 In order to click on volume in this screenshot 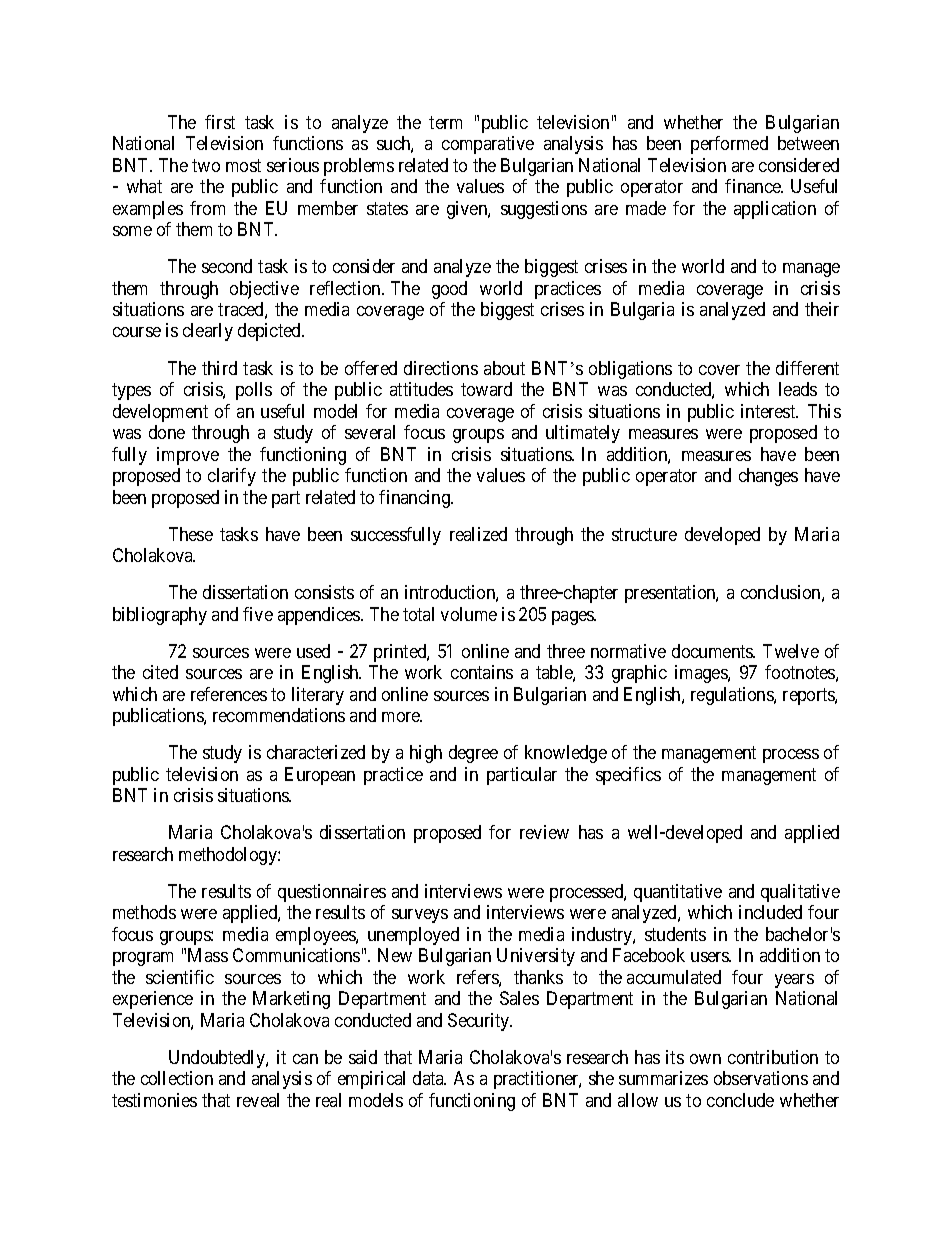, I will do `click(469, 614)`.
